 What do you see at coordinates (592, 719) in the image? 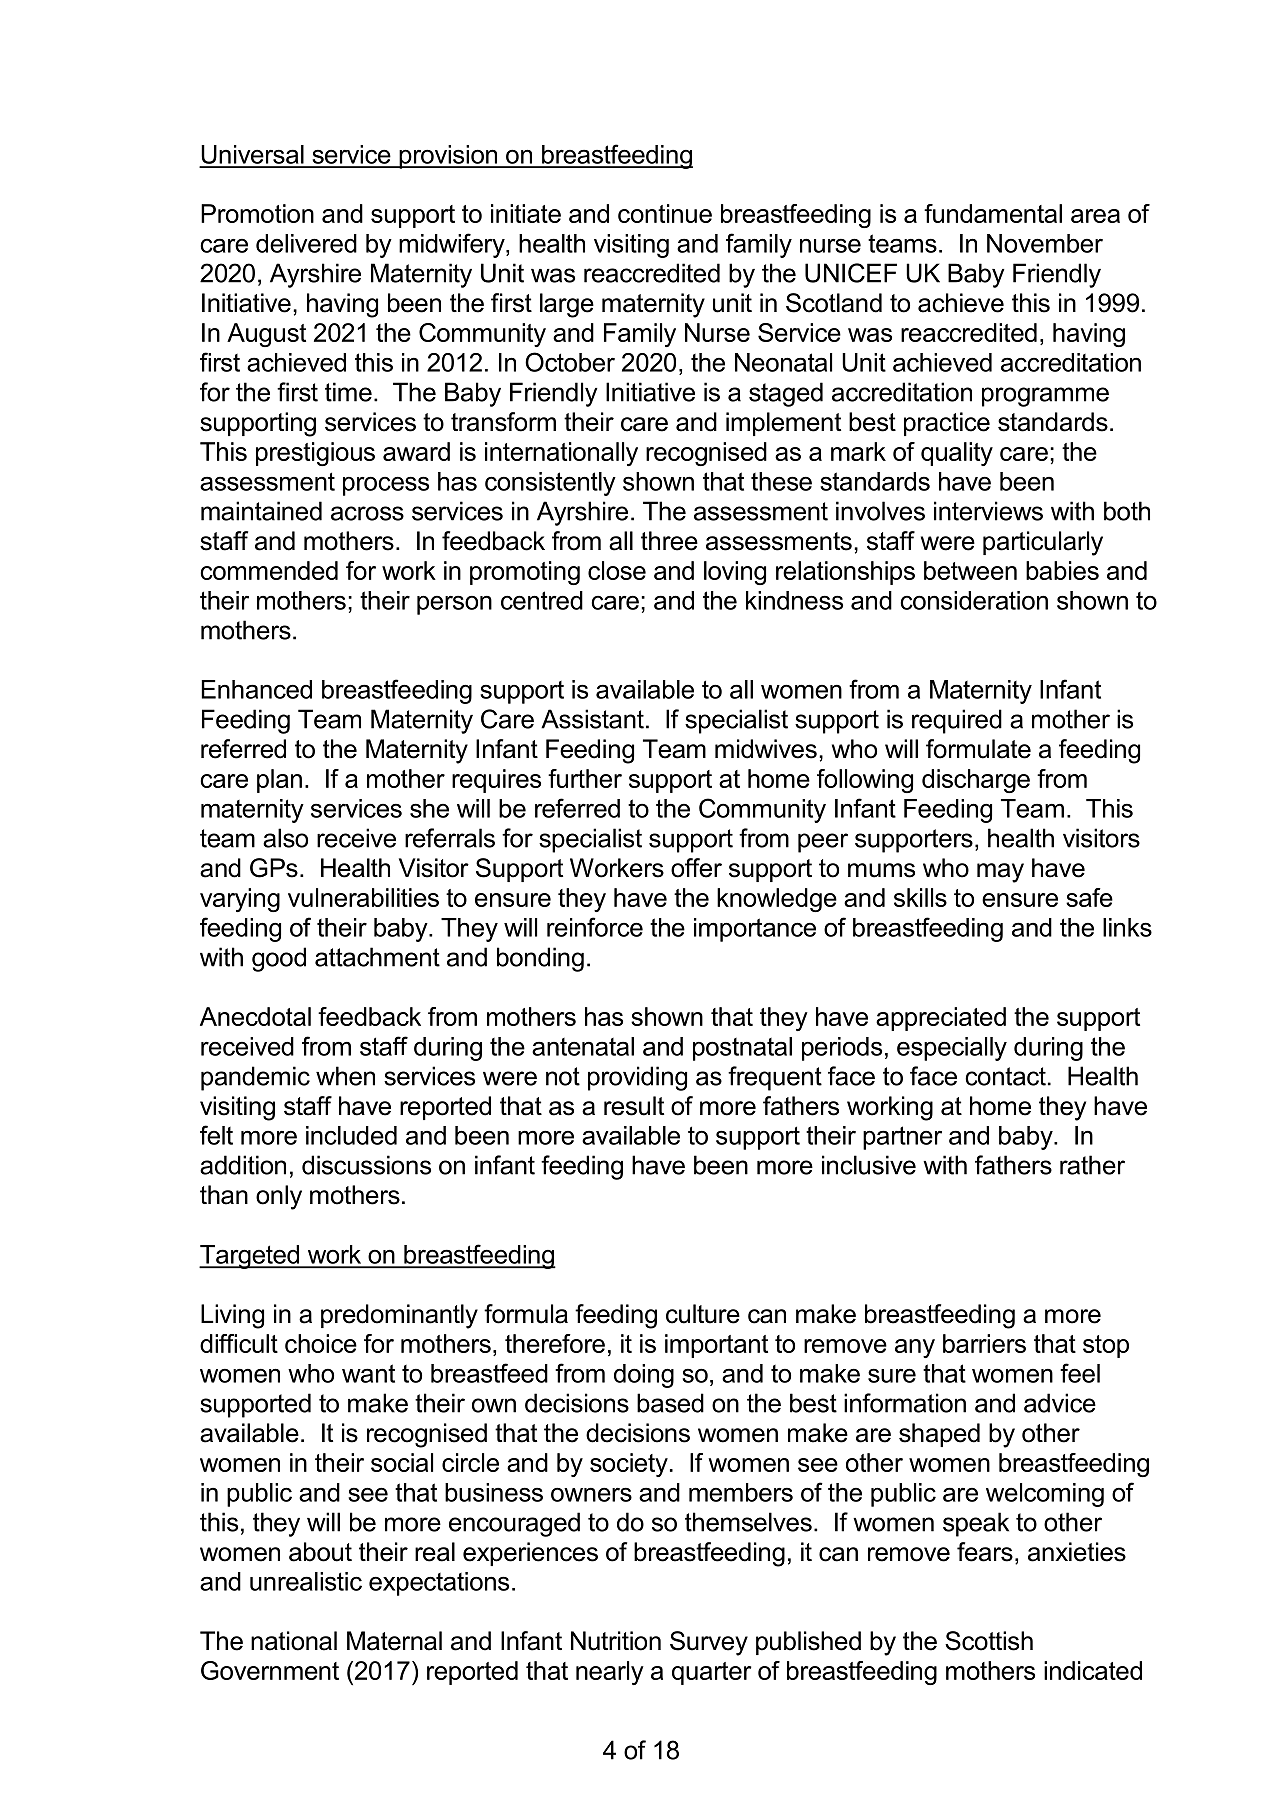
I see `Assistant` at bounding box center [592, 719].
